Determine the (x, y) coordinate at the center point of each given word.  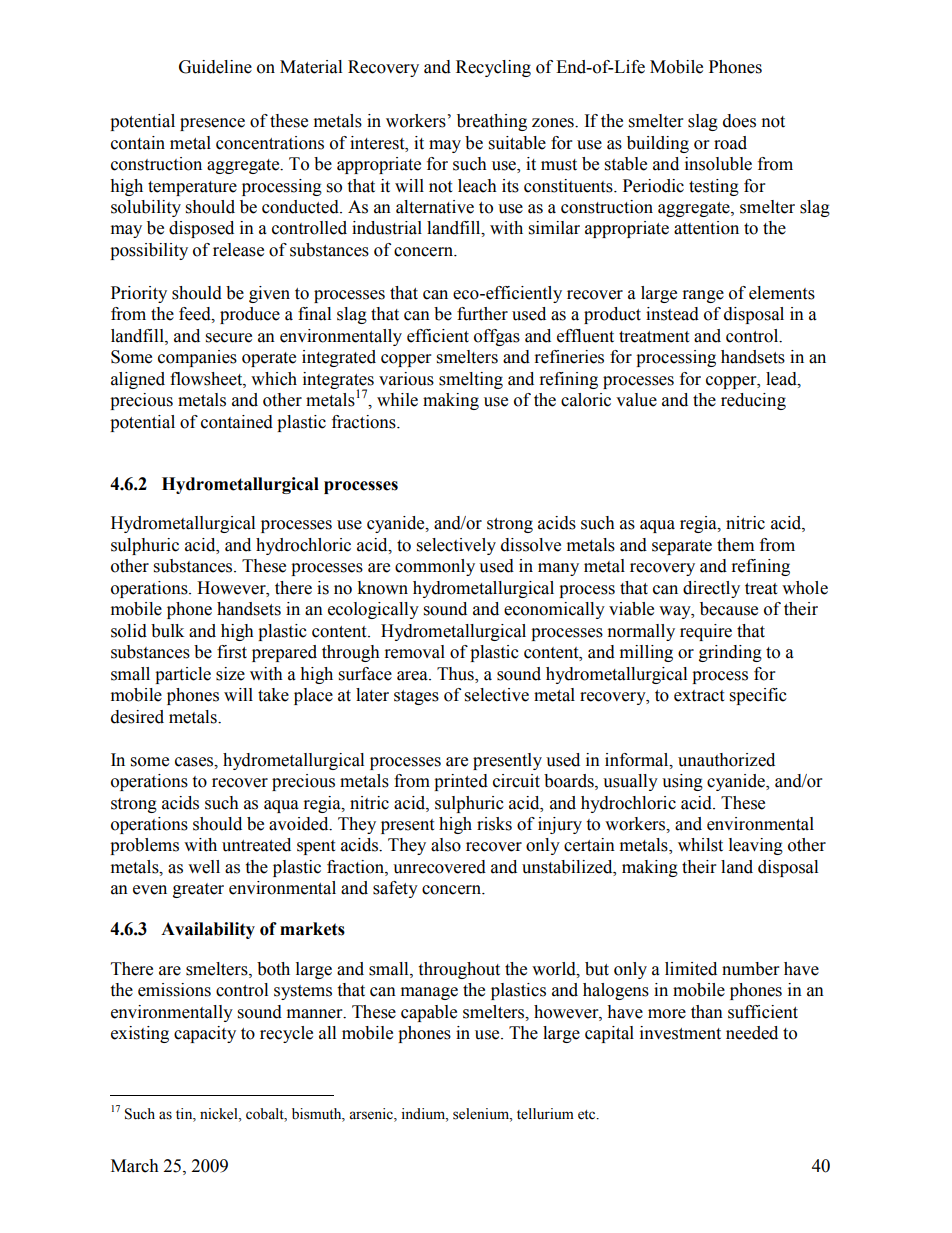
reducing (753, 401)
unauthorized (726, 760)
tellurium (545, 1114)
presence (212, 124)
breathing (492, 122)
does (739, 121)
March (135, 1166)
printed (461, 782)
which (274, 379)
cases (195, 762)
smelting (471, 380)
